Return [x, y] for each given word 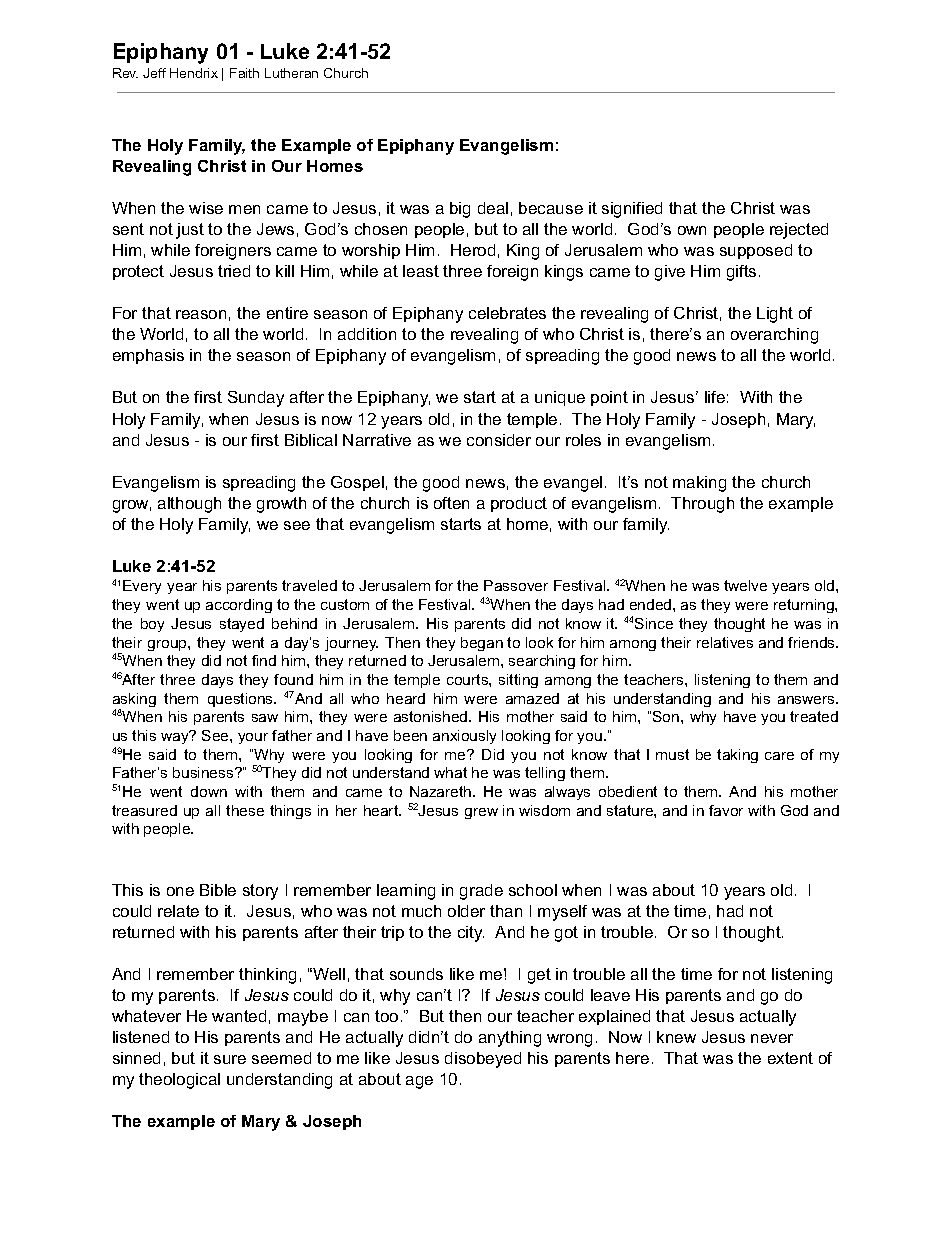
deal [493, 208]
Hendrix [194, 73]
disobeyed [483, 1060]
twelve [745, 585]
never [772, 1038]
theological [179, 1081]
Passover [516, 585]
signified [632, 210]
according [239, 606]
